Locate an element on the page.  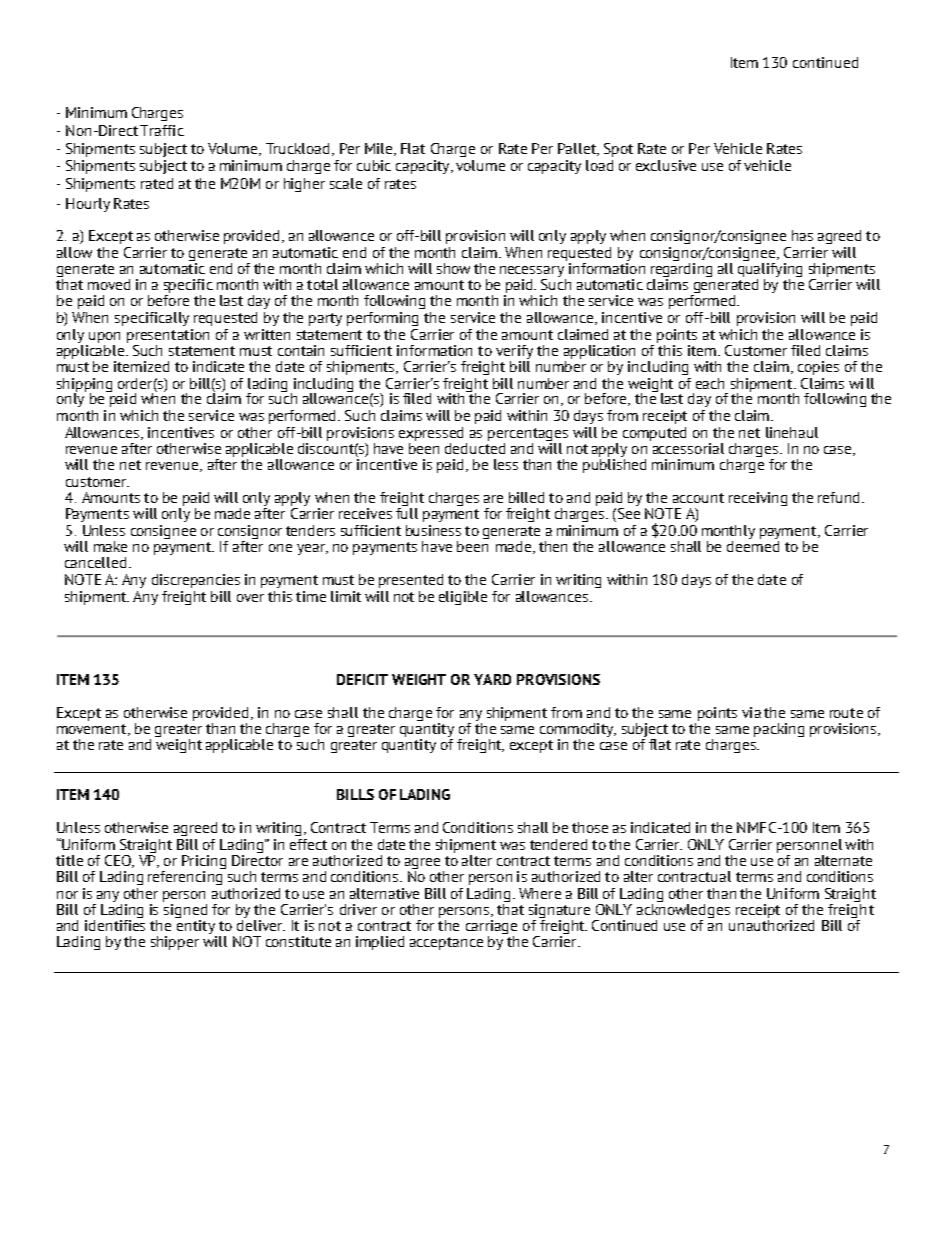
expressed is located at coordinates (431, 434).
